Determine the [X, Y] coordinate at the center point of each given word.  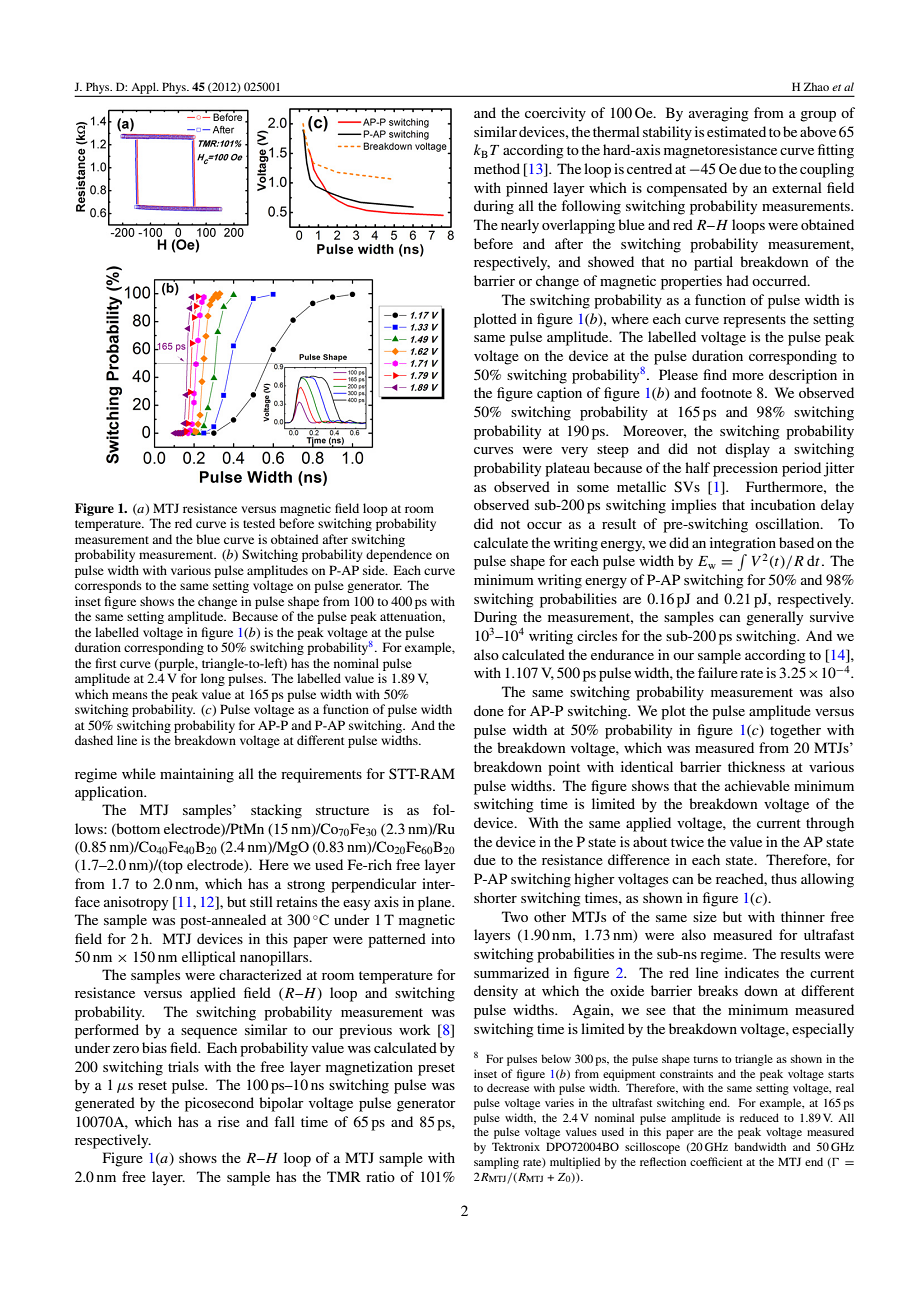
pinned [527, 189]
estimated [736, 131]
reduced [759, 1117]
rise [229, 1121]
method [497, 168]
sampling [496, 1163]
